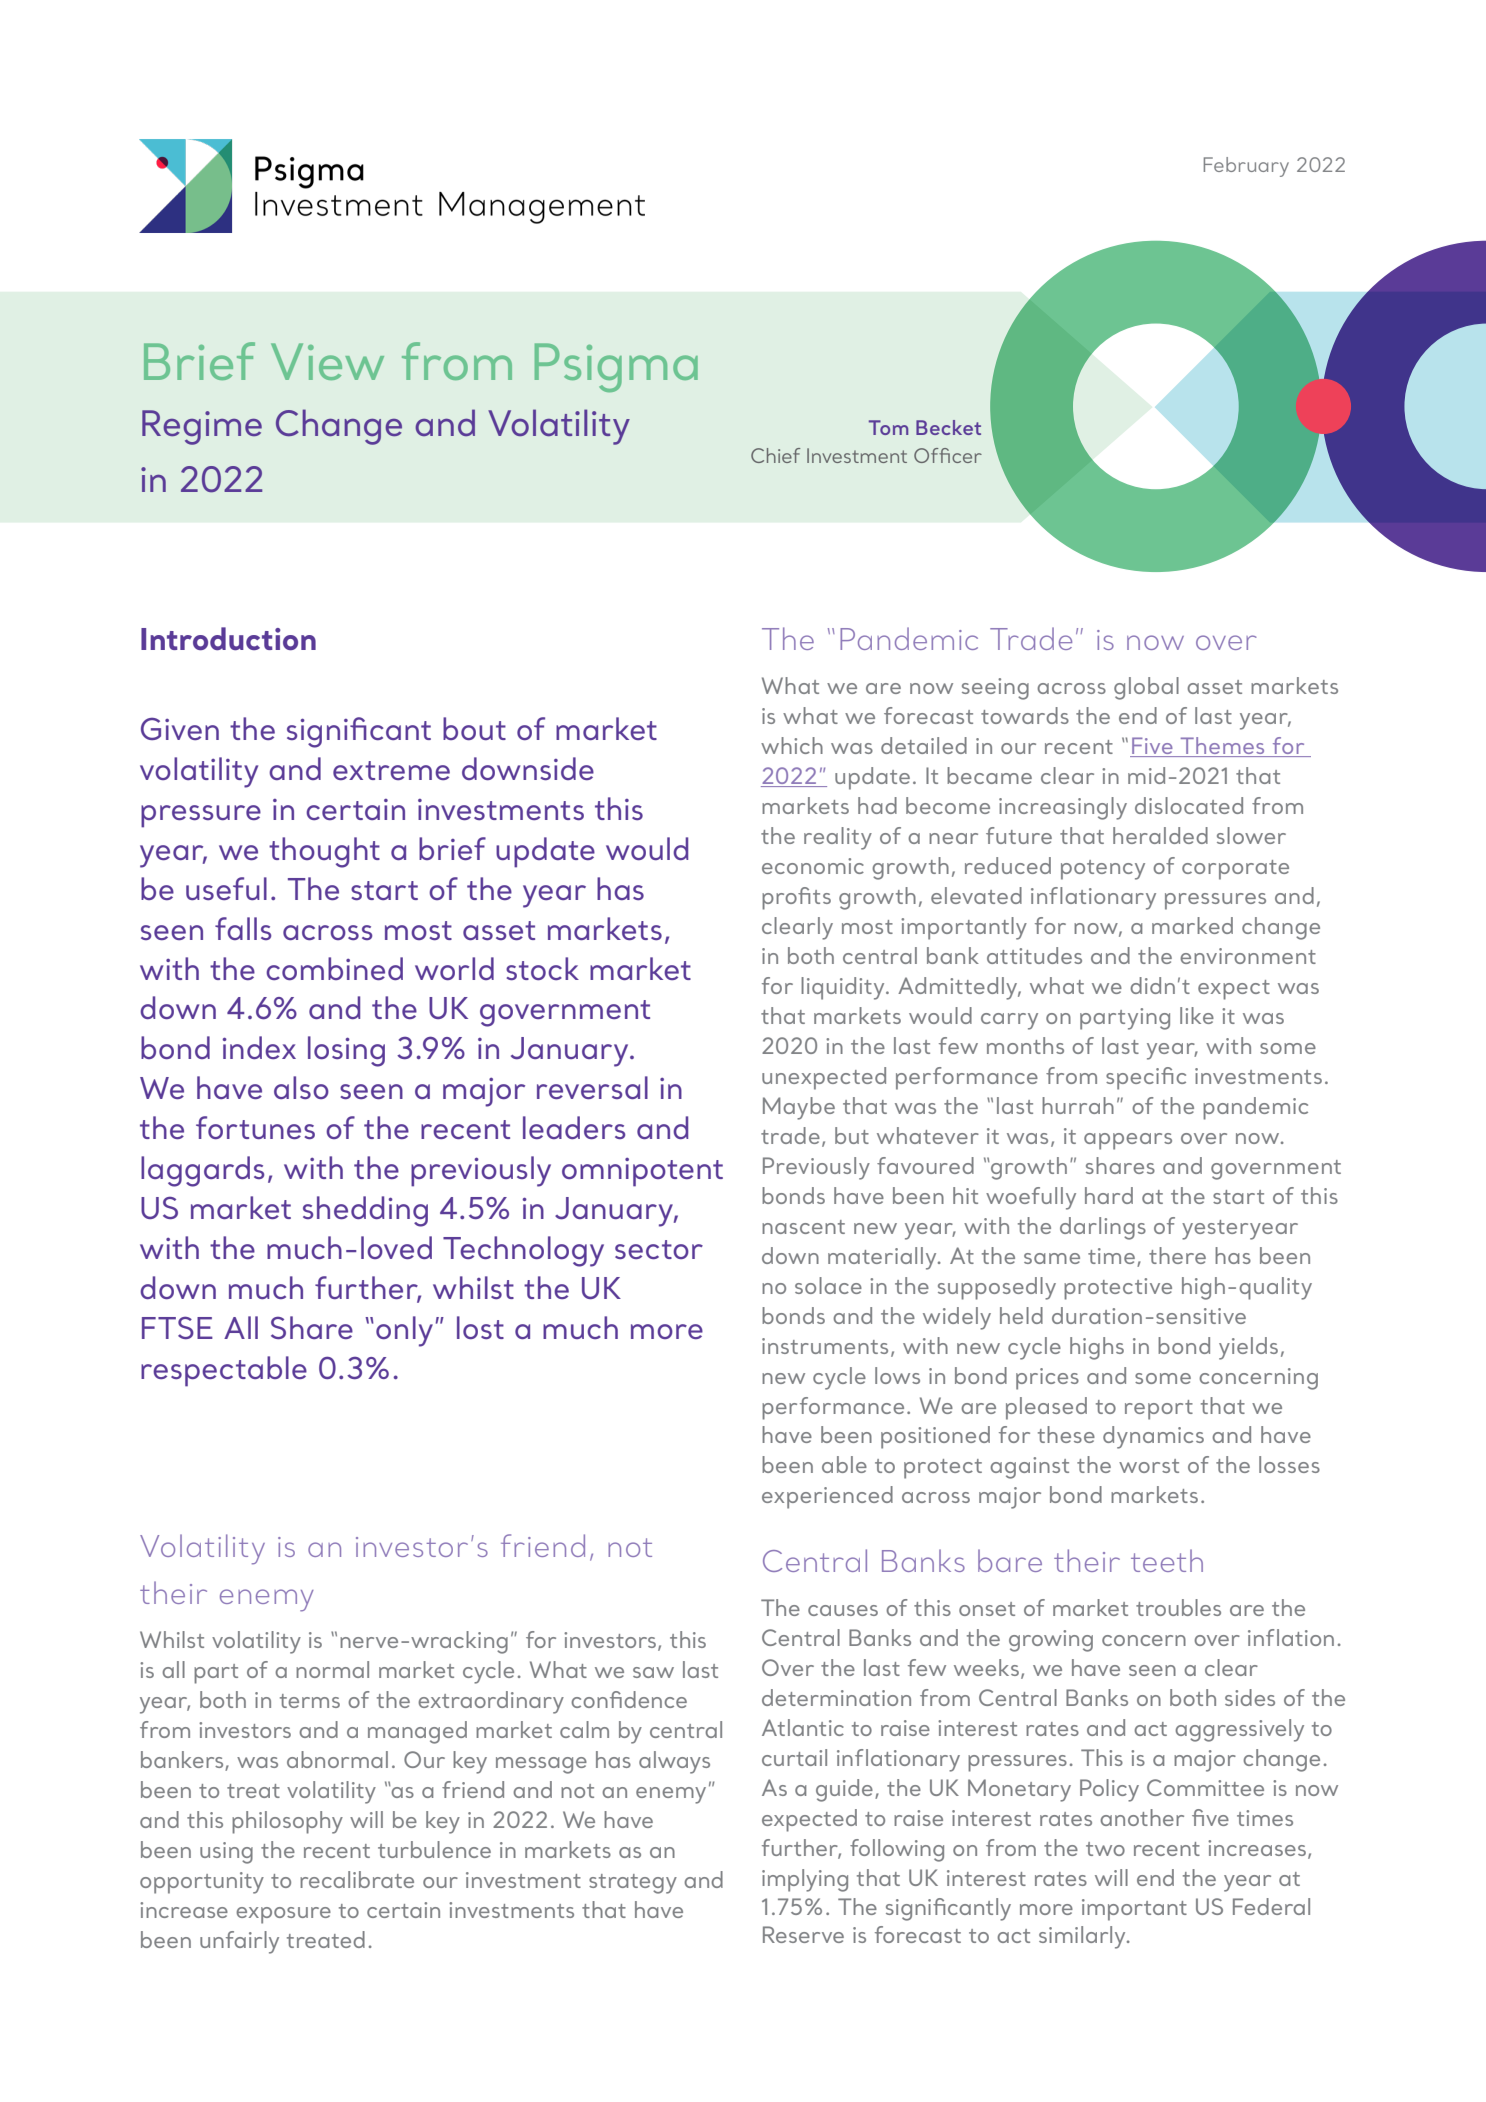 This screenshot has width=1486, height=2102. What do you see at coordinates (805, 1880) in the screenshot?
I see `implying` at bounding box center [805, 1880].
